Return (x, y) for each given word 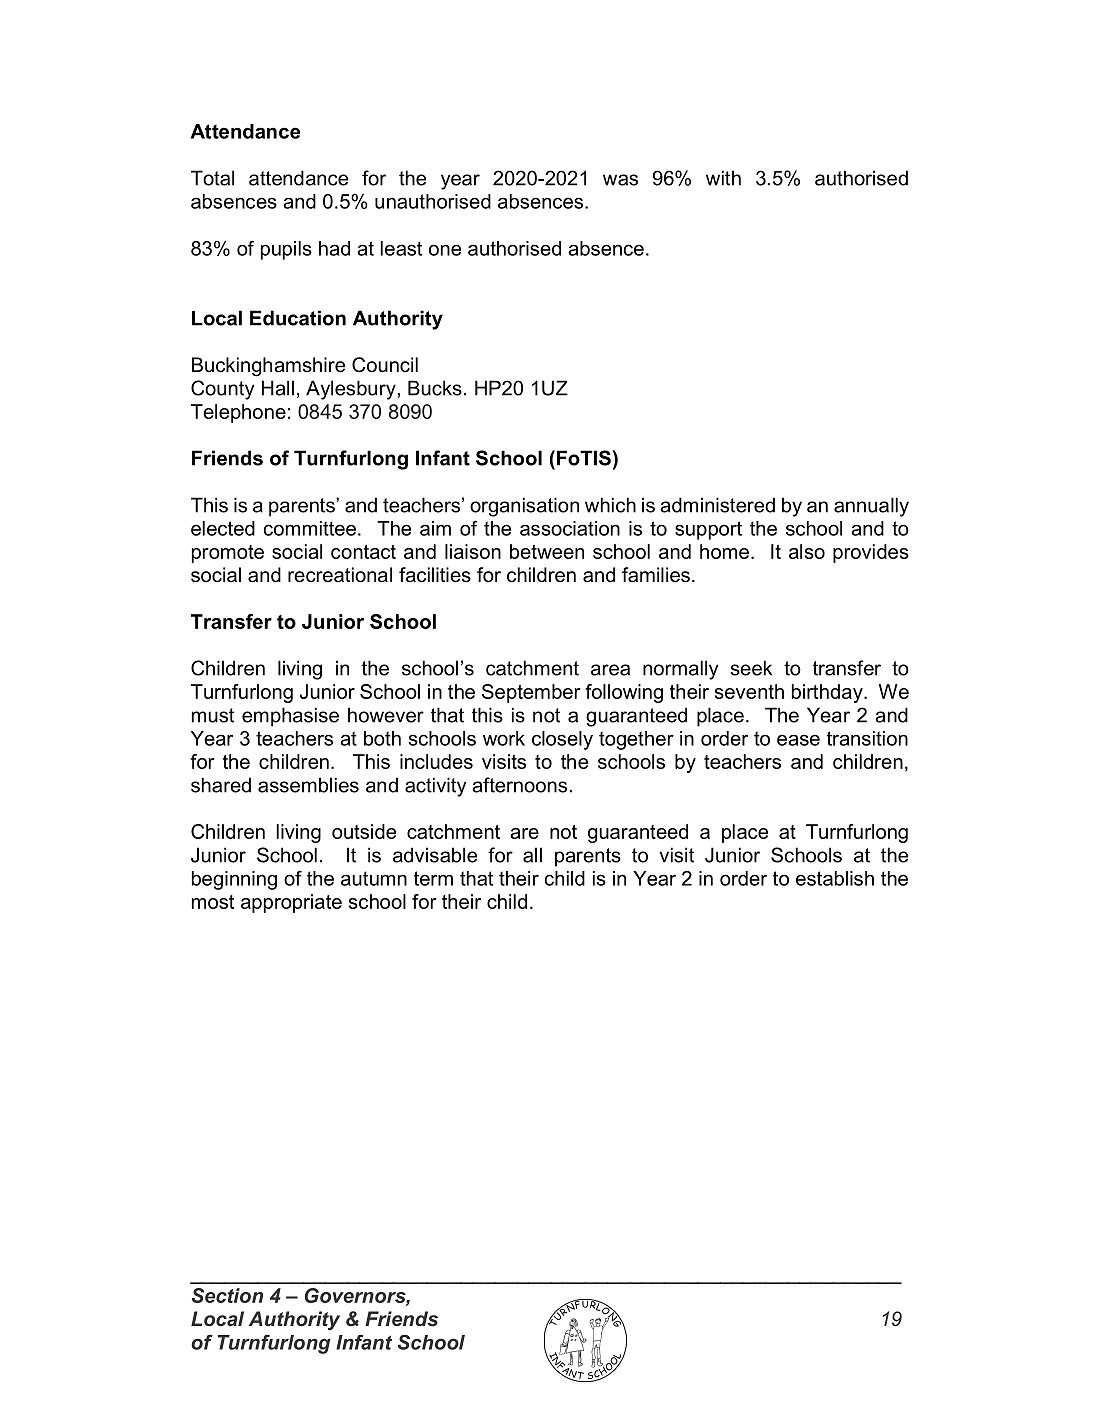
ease (798, 740)
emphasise (290, 717)
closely (562, 740)
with (723, 178)
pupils (286, 250)
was (620, 180)
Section (227, 1295)
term (433, 878)
